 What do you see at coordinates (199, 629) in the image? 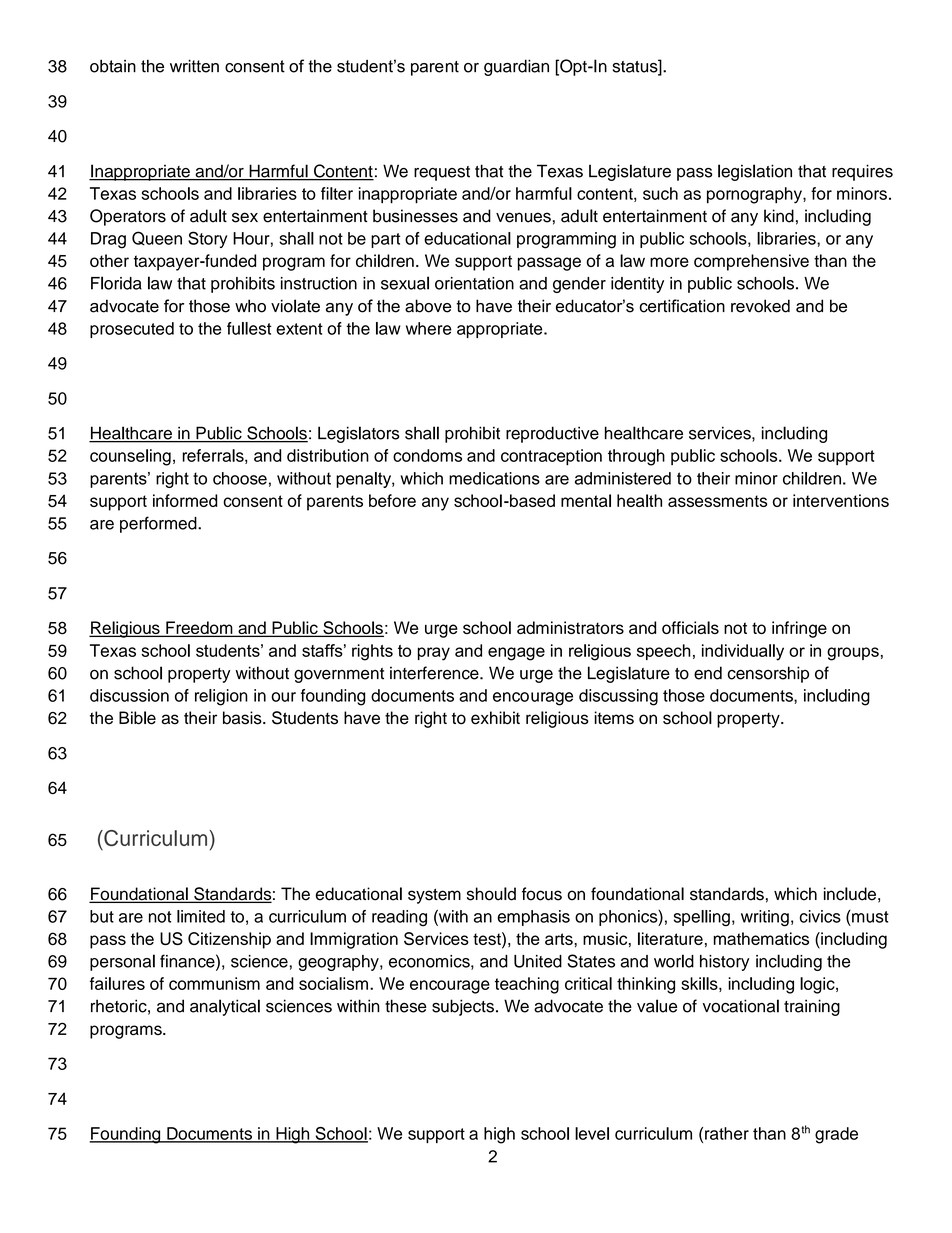
I see `Freedom` at bounding box center [199, 629].
